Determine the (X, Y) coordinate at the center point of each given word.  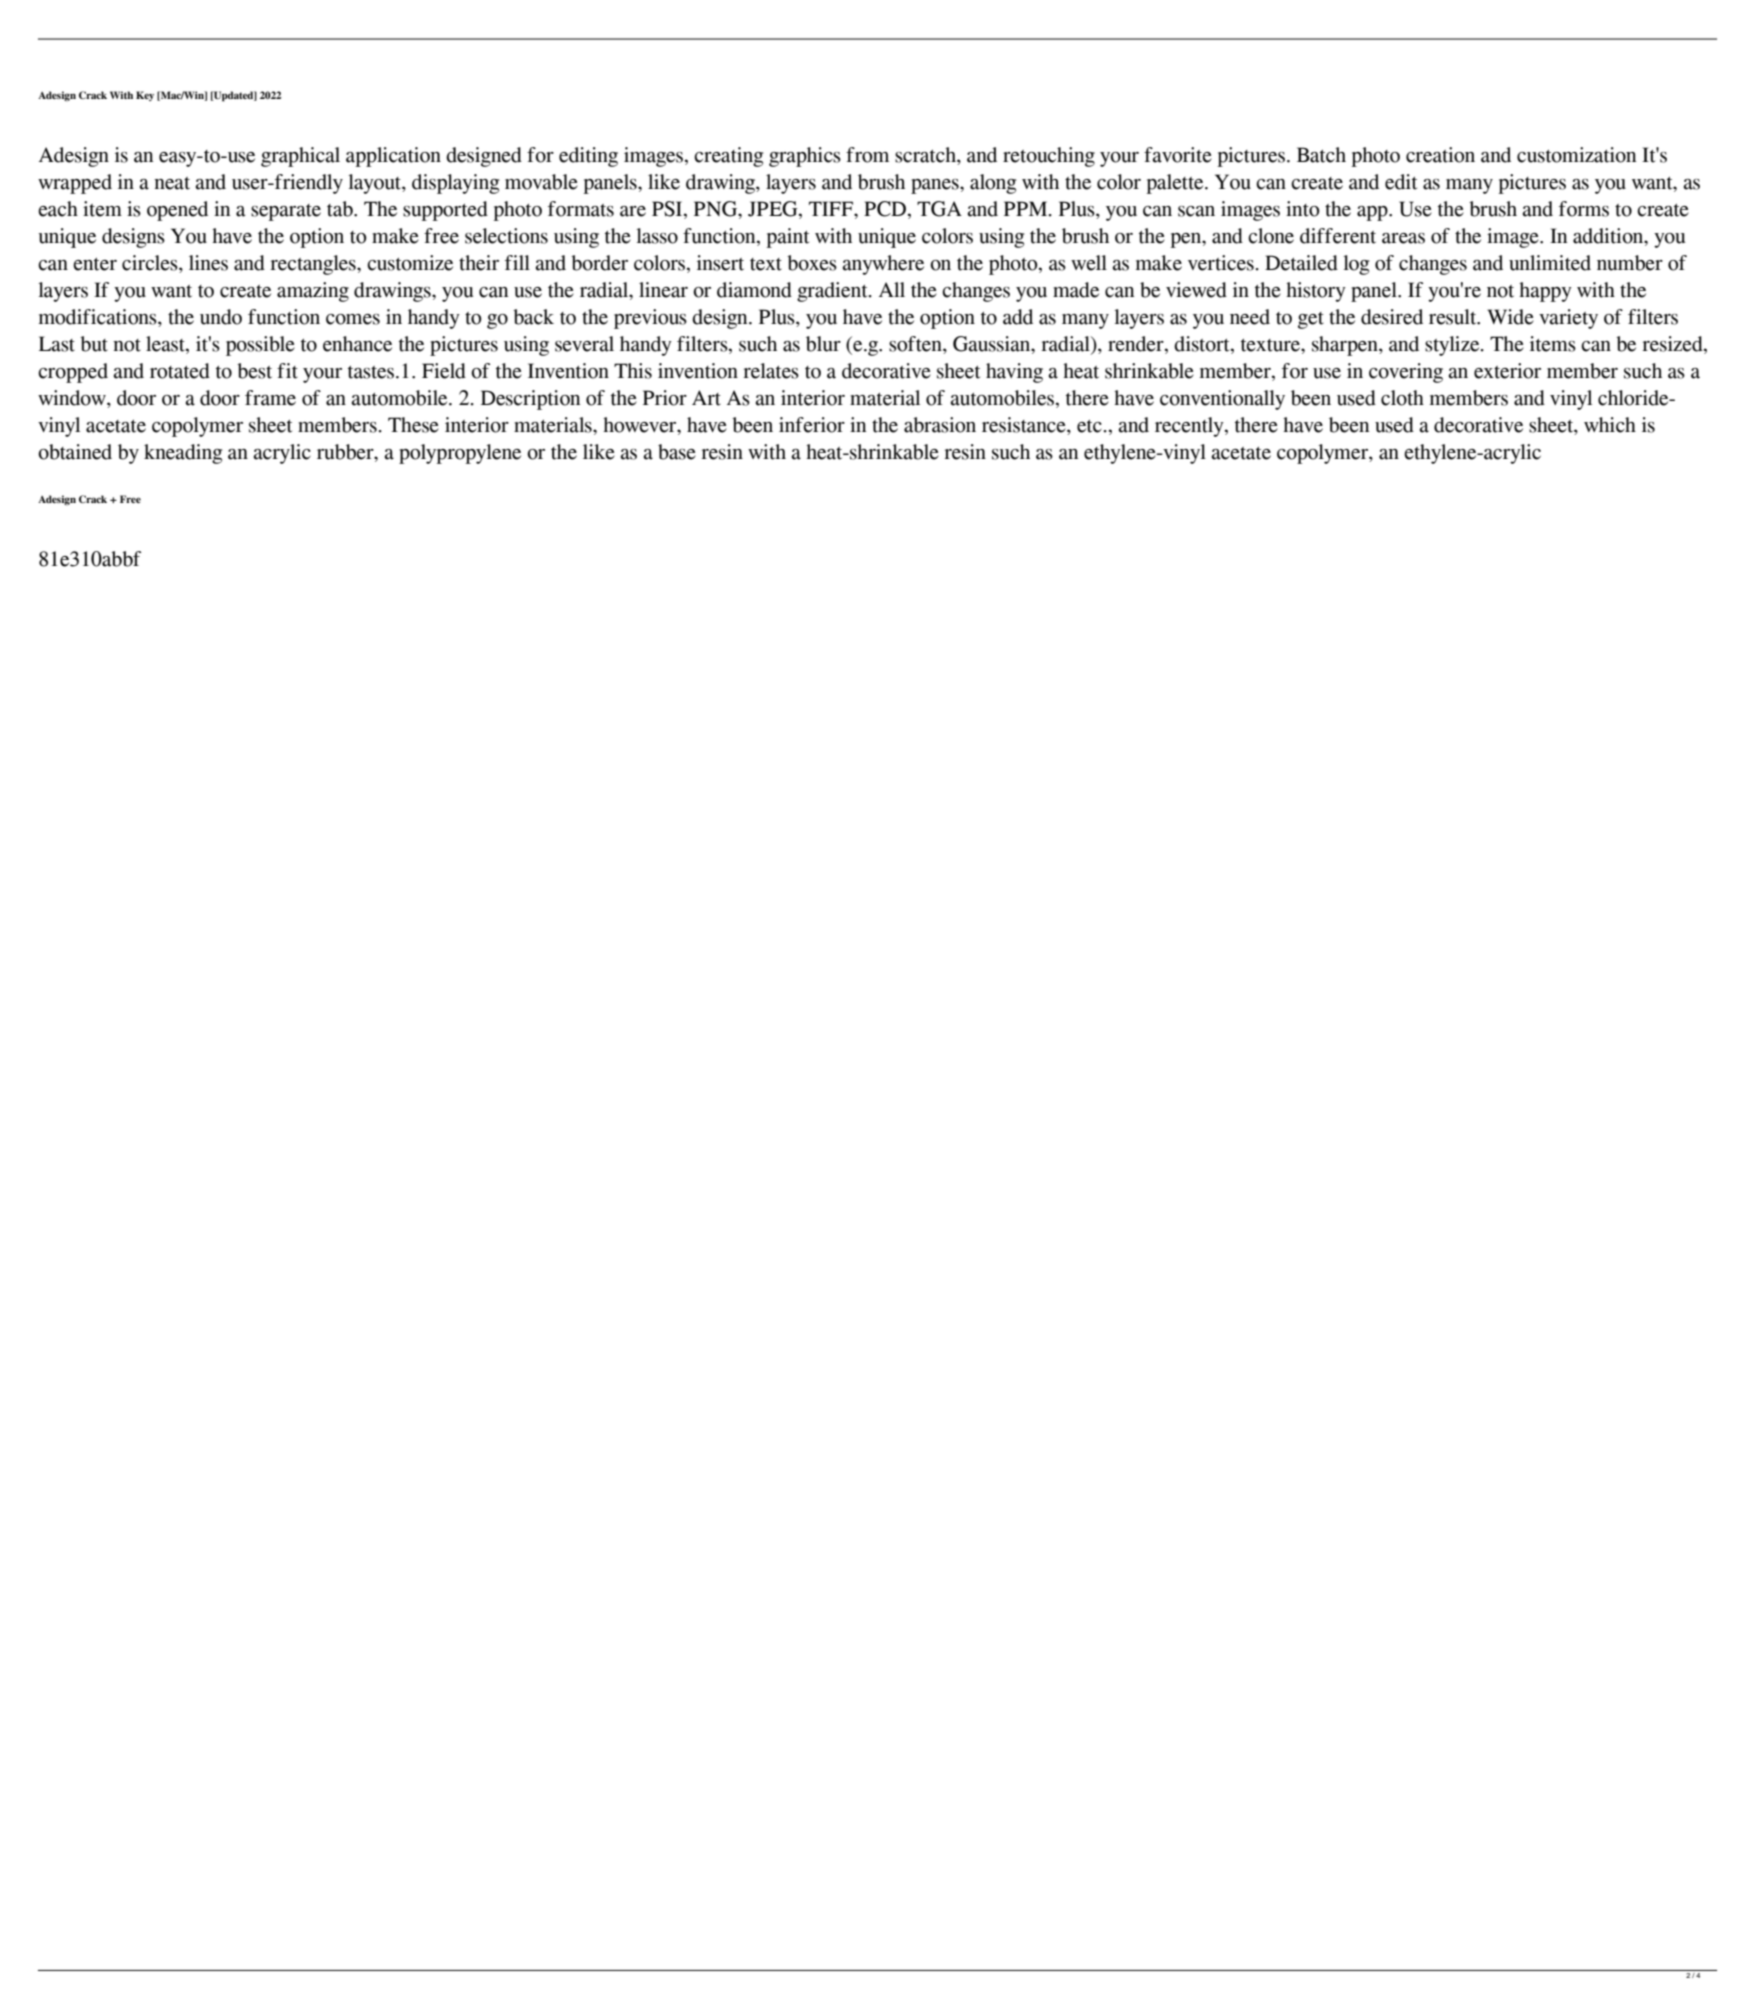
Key (145, 96)
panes (936, 186)
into (1302, 209)
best (254, 371)
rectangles (314, 265)
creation (1440, 155)
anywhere (883, 265)
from (867, 155)
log (1356, 265)
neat (172, 183)
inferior (812, 425)
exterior (1507, 371)
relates (771, 371)
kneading (183, 454)
